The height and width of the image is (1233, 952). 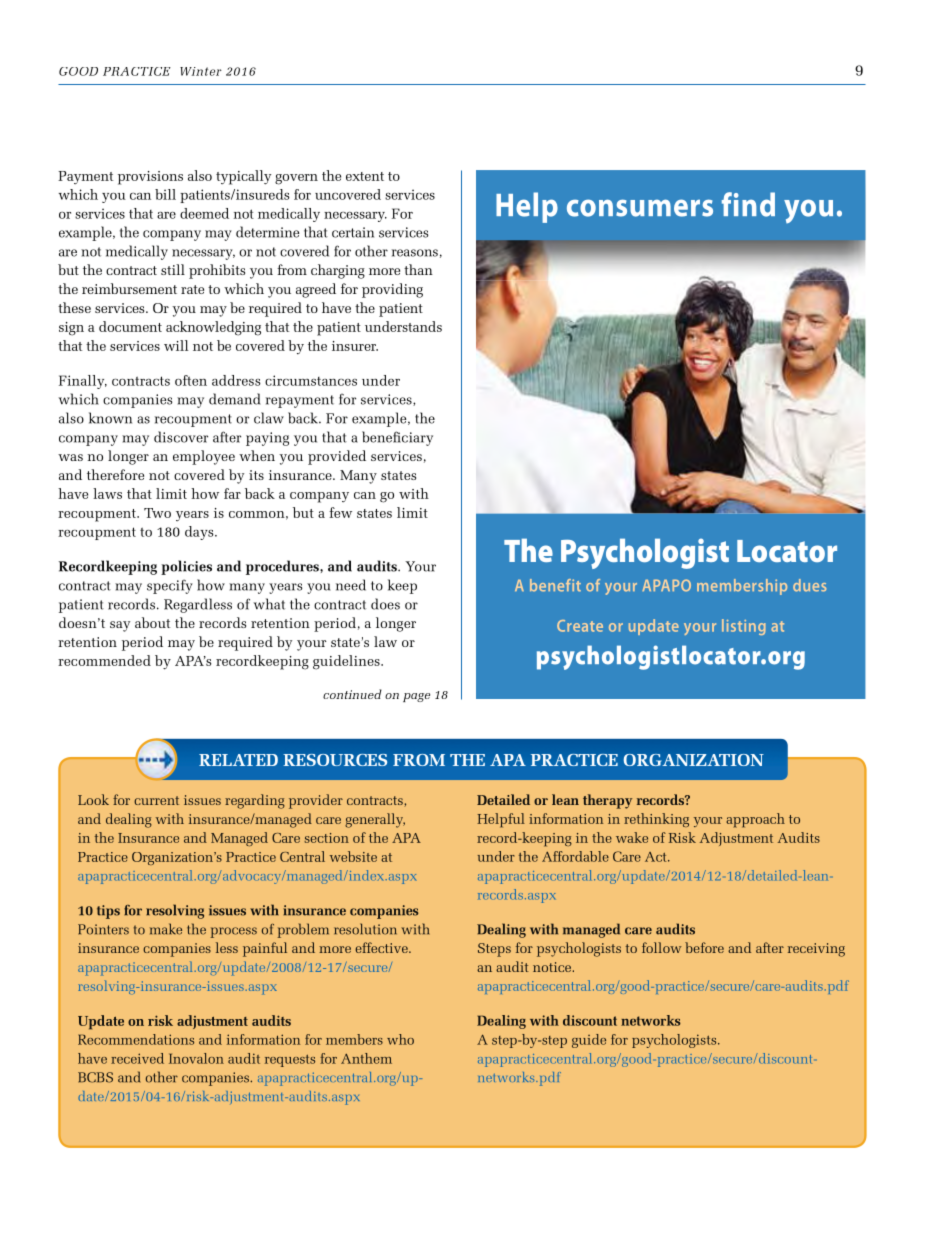 What do you see at coordinates (748, 204) in the image?
I see `find` at bounding box center [748, 204].
